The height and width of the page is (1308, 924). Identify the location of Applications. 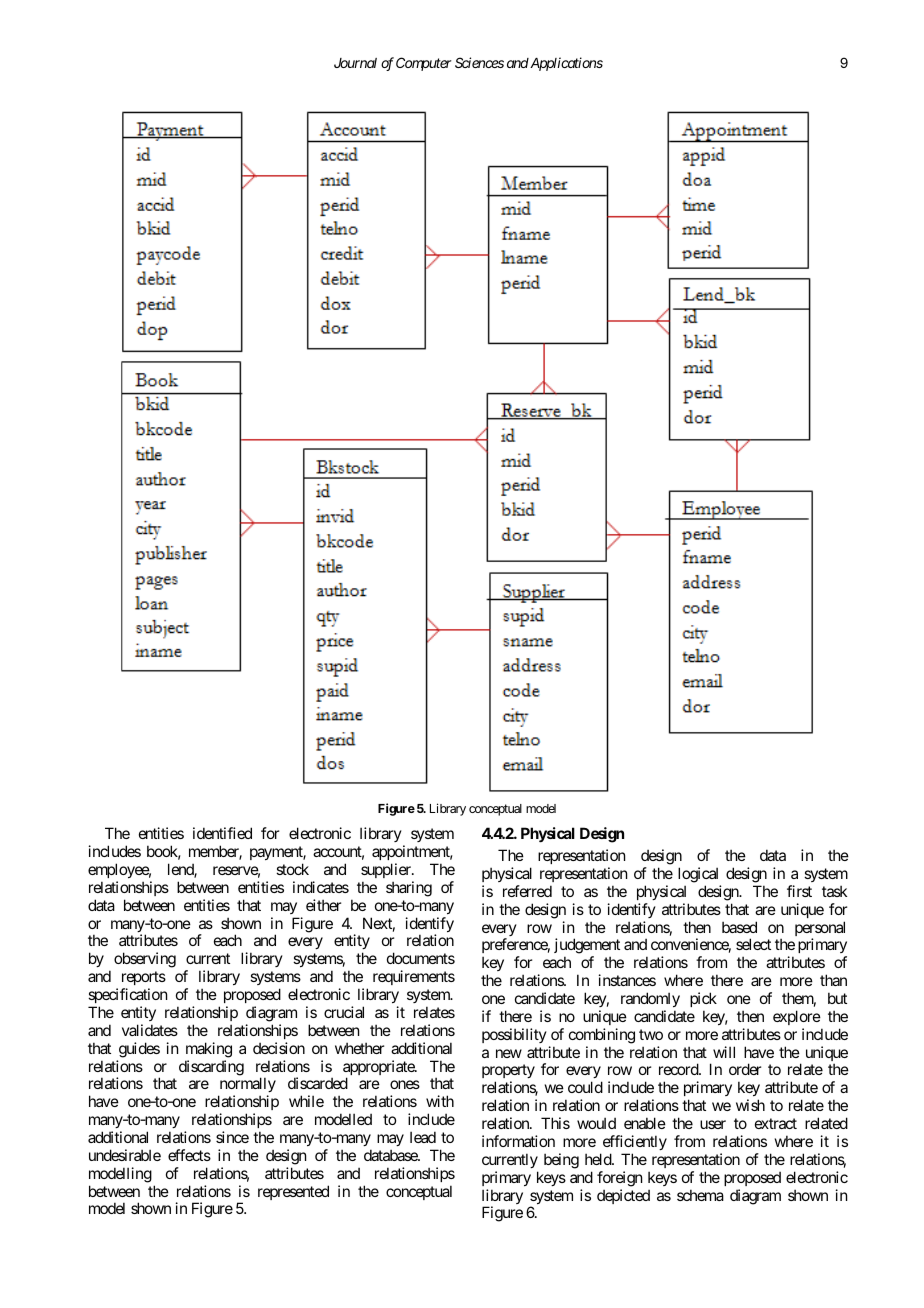
(565, 64).
